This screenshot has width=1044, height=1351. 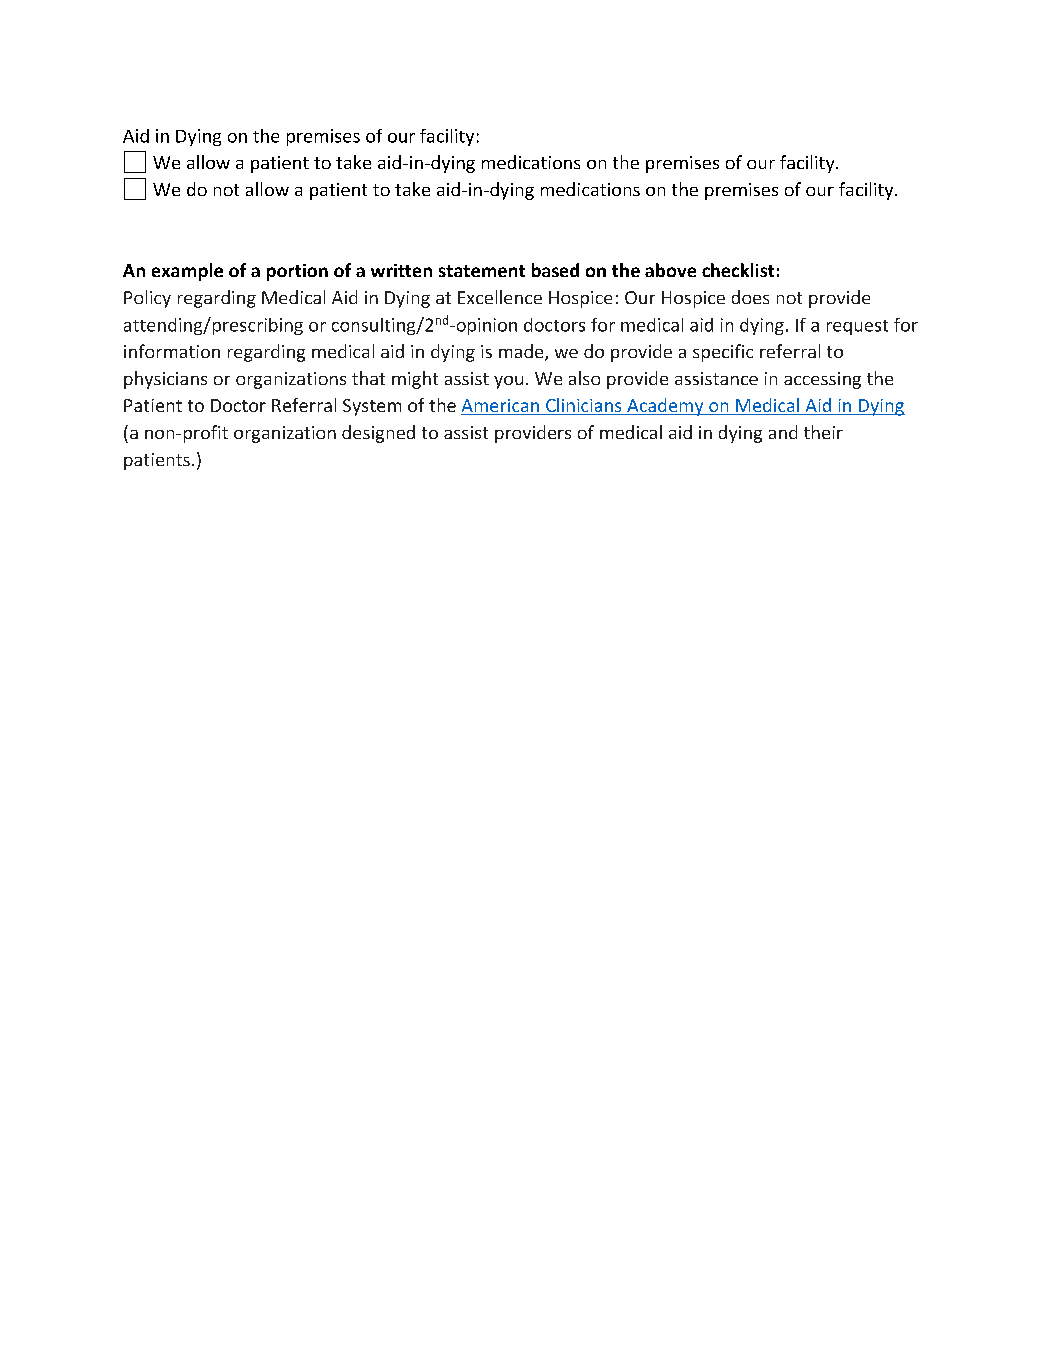 What do you see at coordinates (738, 270) in the screenshot?
I see `checklist` at bounding box center [738, 270].
